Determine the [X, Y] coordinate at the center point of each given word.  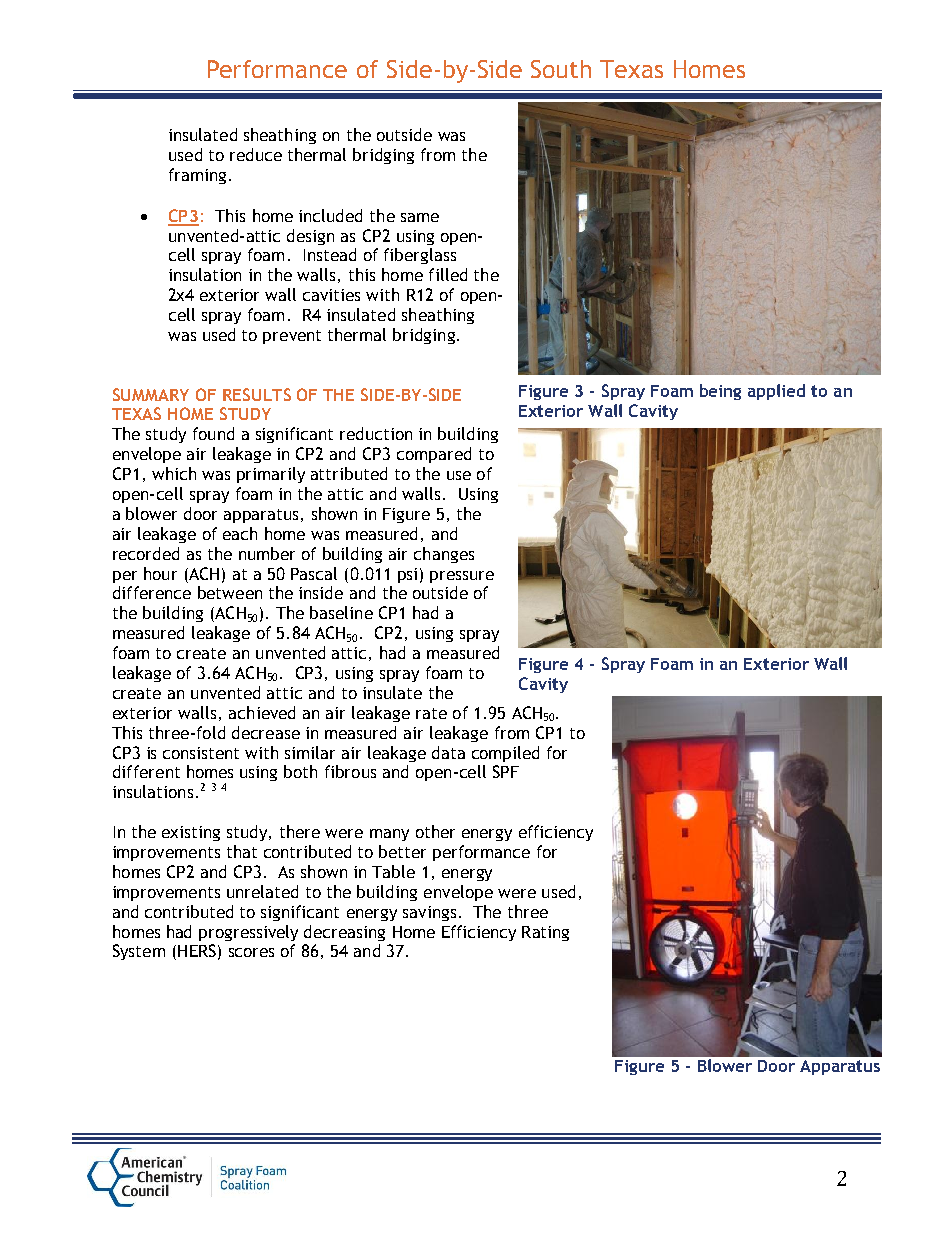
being [720, 392]
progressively [248, 933]
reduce [256, 154]
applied [776, 392]
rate [431, 713]
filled [448, 274]
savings [429, 913]
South [561, 69]
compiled [505, 754]
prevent [292, 337]
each [240, 533]
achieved [262, 712]
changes [444, 555]
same [420, 217]
